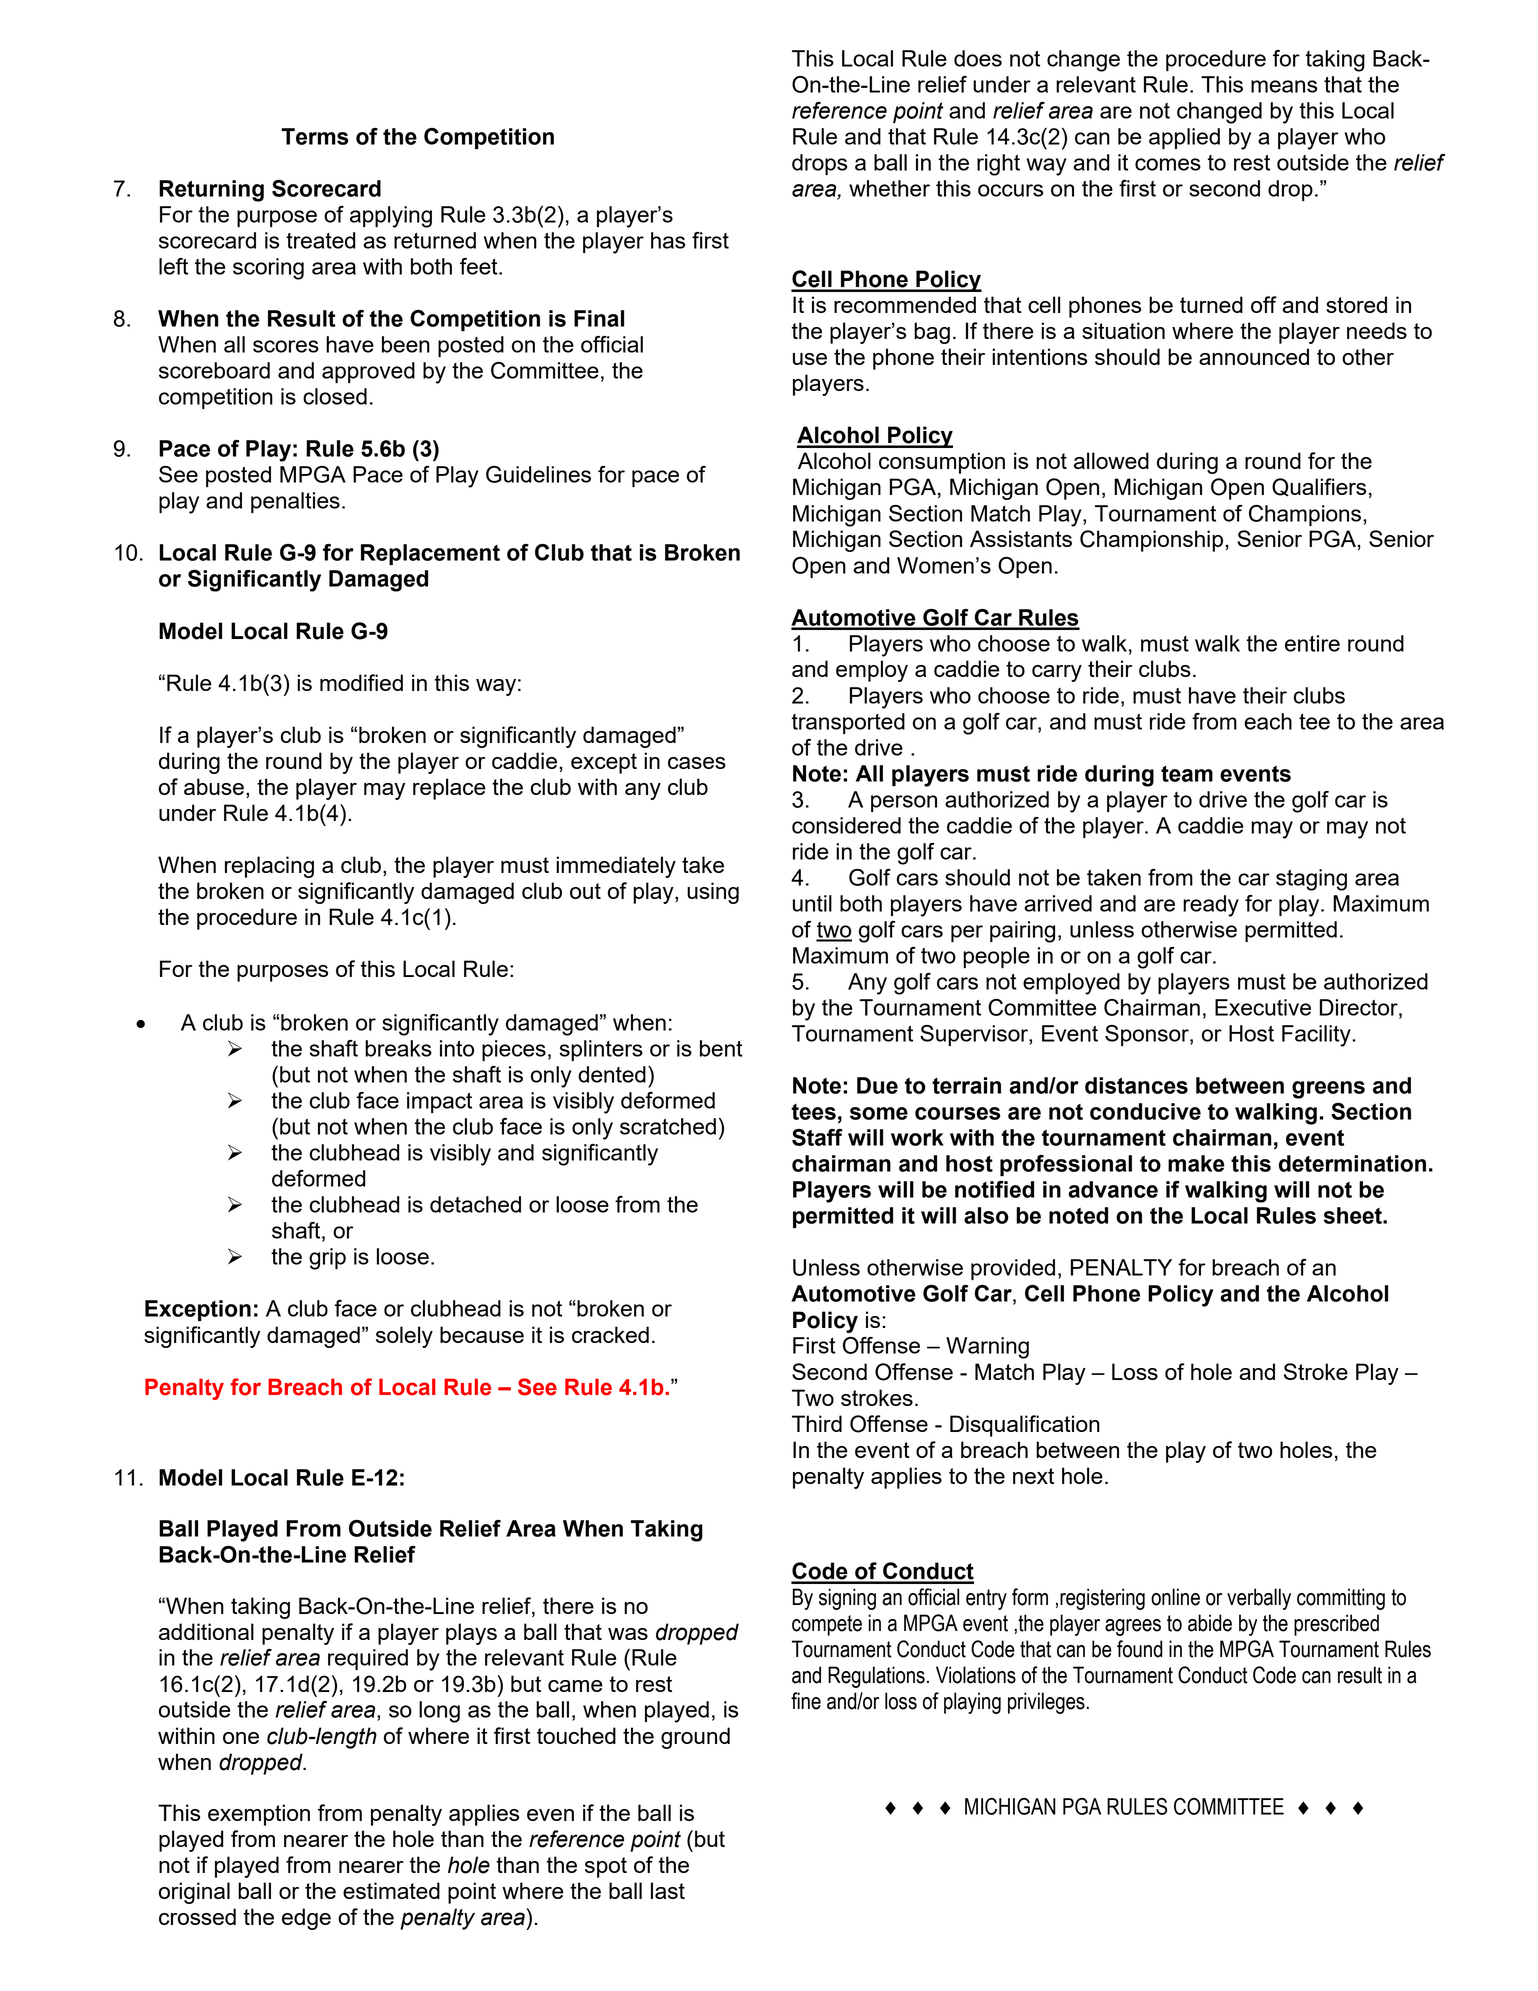 The image size is (1538, 1991). What do you see at coordinates (942, 463) in the page?
I see `consumption` at bounding box center [942, 463].
